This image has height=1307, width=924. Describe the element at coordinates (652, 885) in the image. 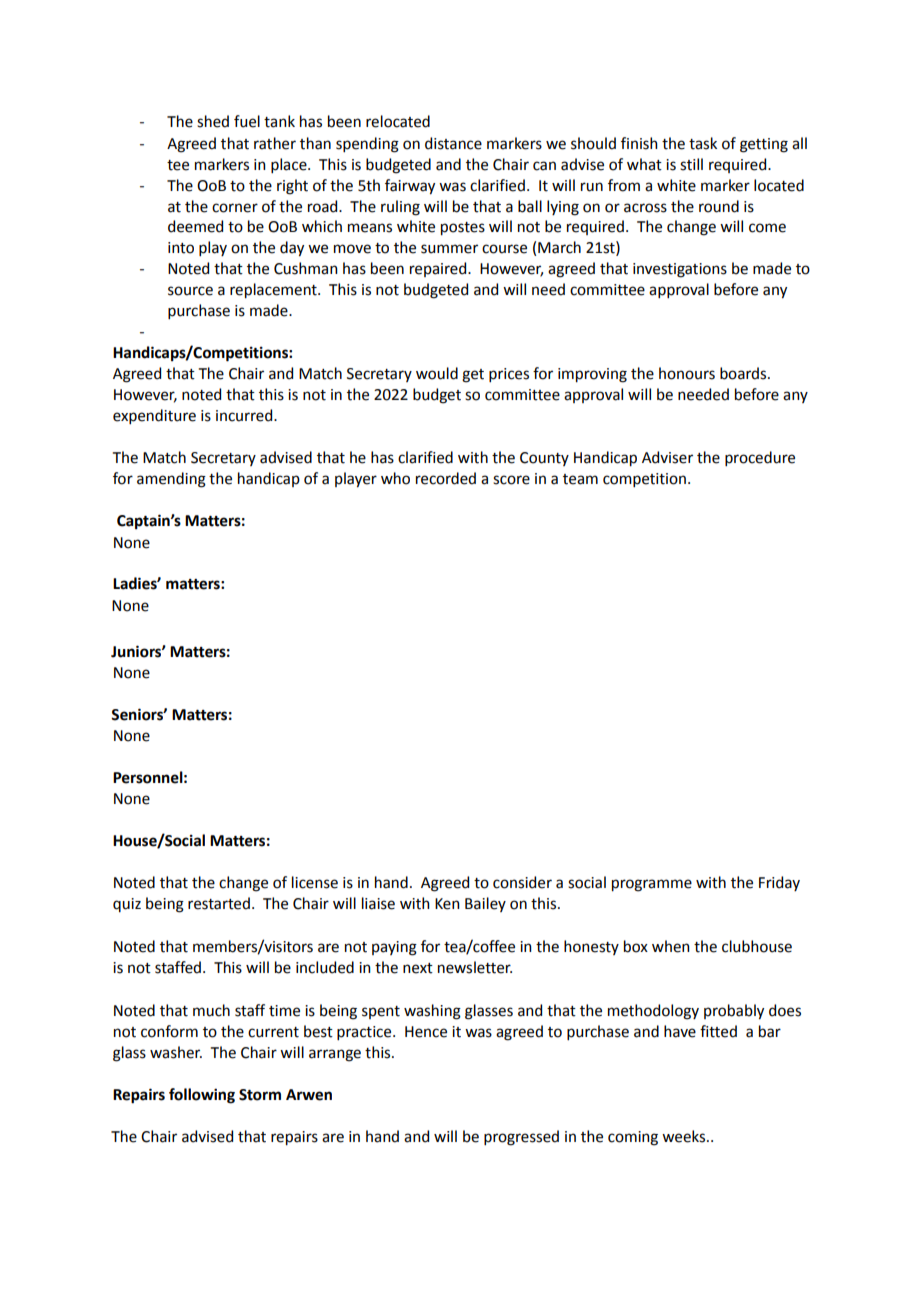

I see `programme` at that location.
